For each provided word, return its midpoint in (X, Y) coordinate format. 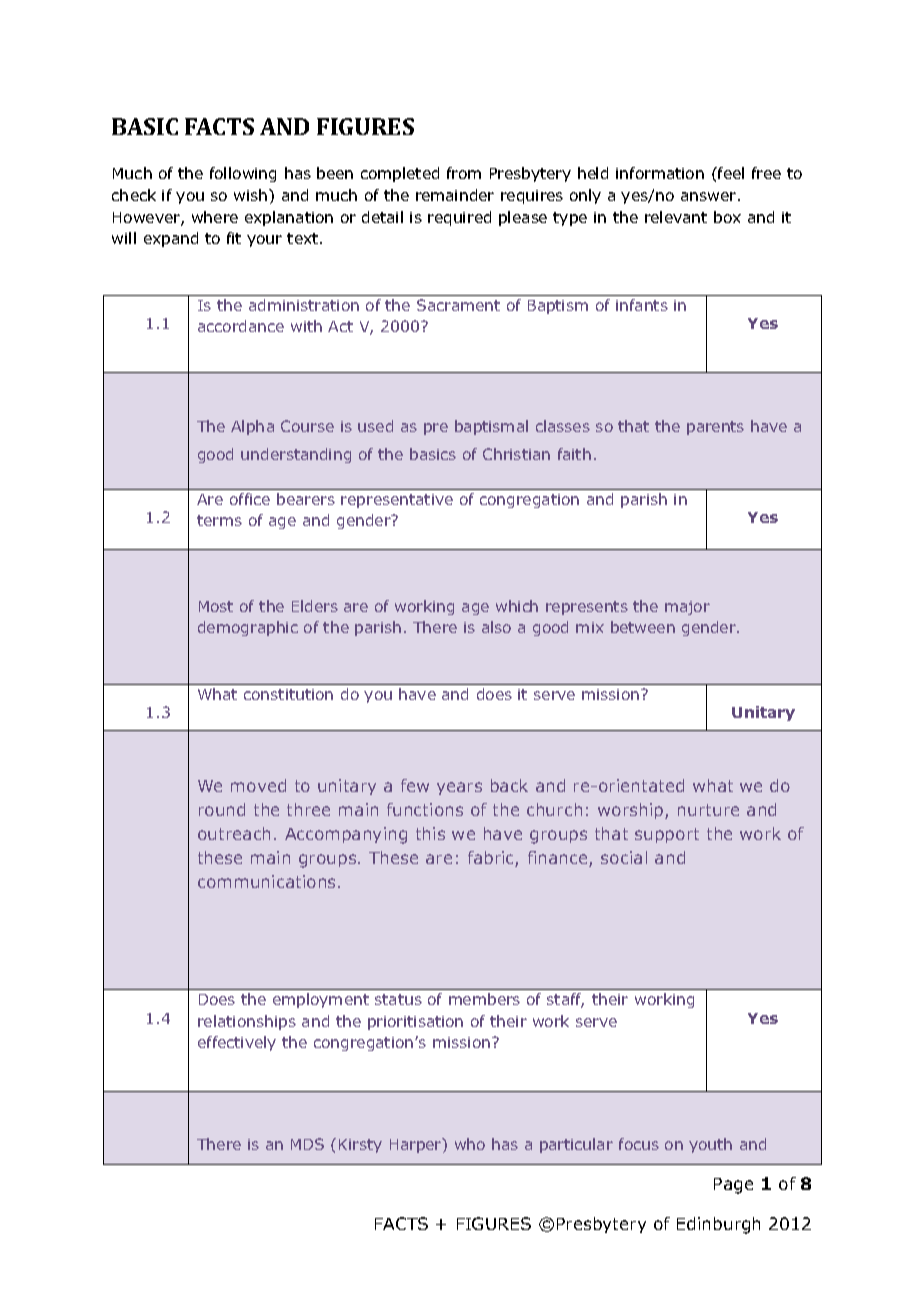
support (667, 835)
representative (397, 501)
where (215, 217)
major (687, 608)
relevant (676, 217)
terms (219, 520)
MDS (307, 1144)
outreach (234, 833)
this (430, 833)
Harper (417, 1145)
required (459, 218)
